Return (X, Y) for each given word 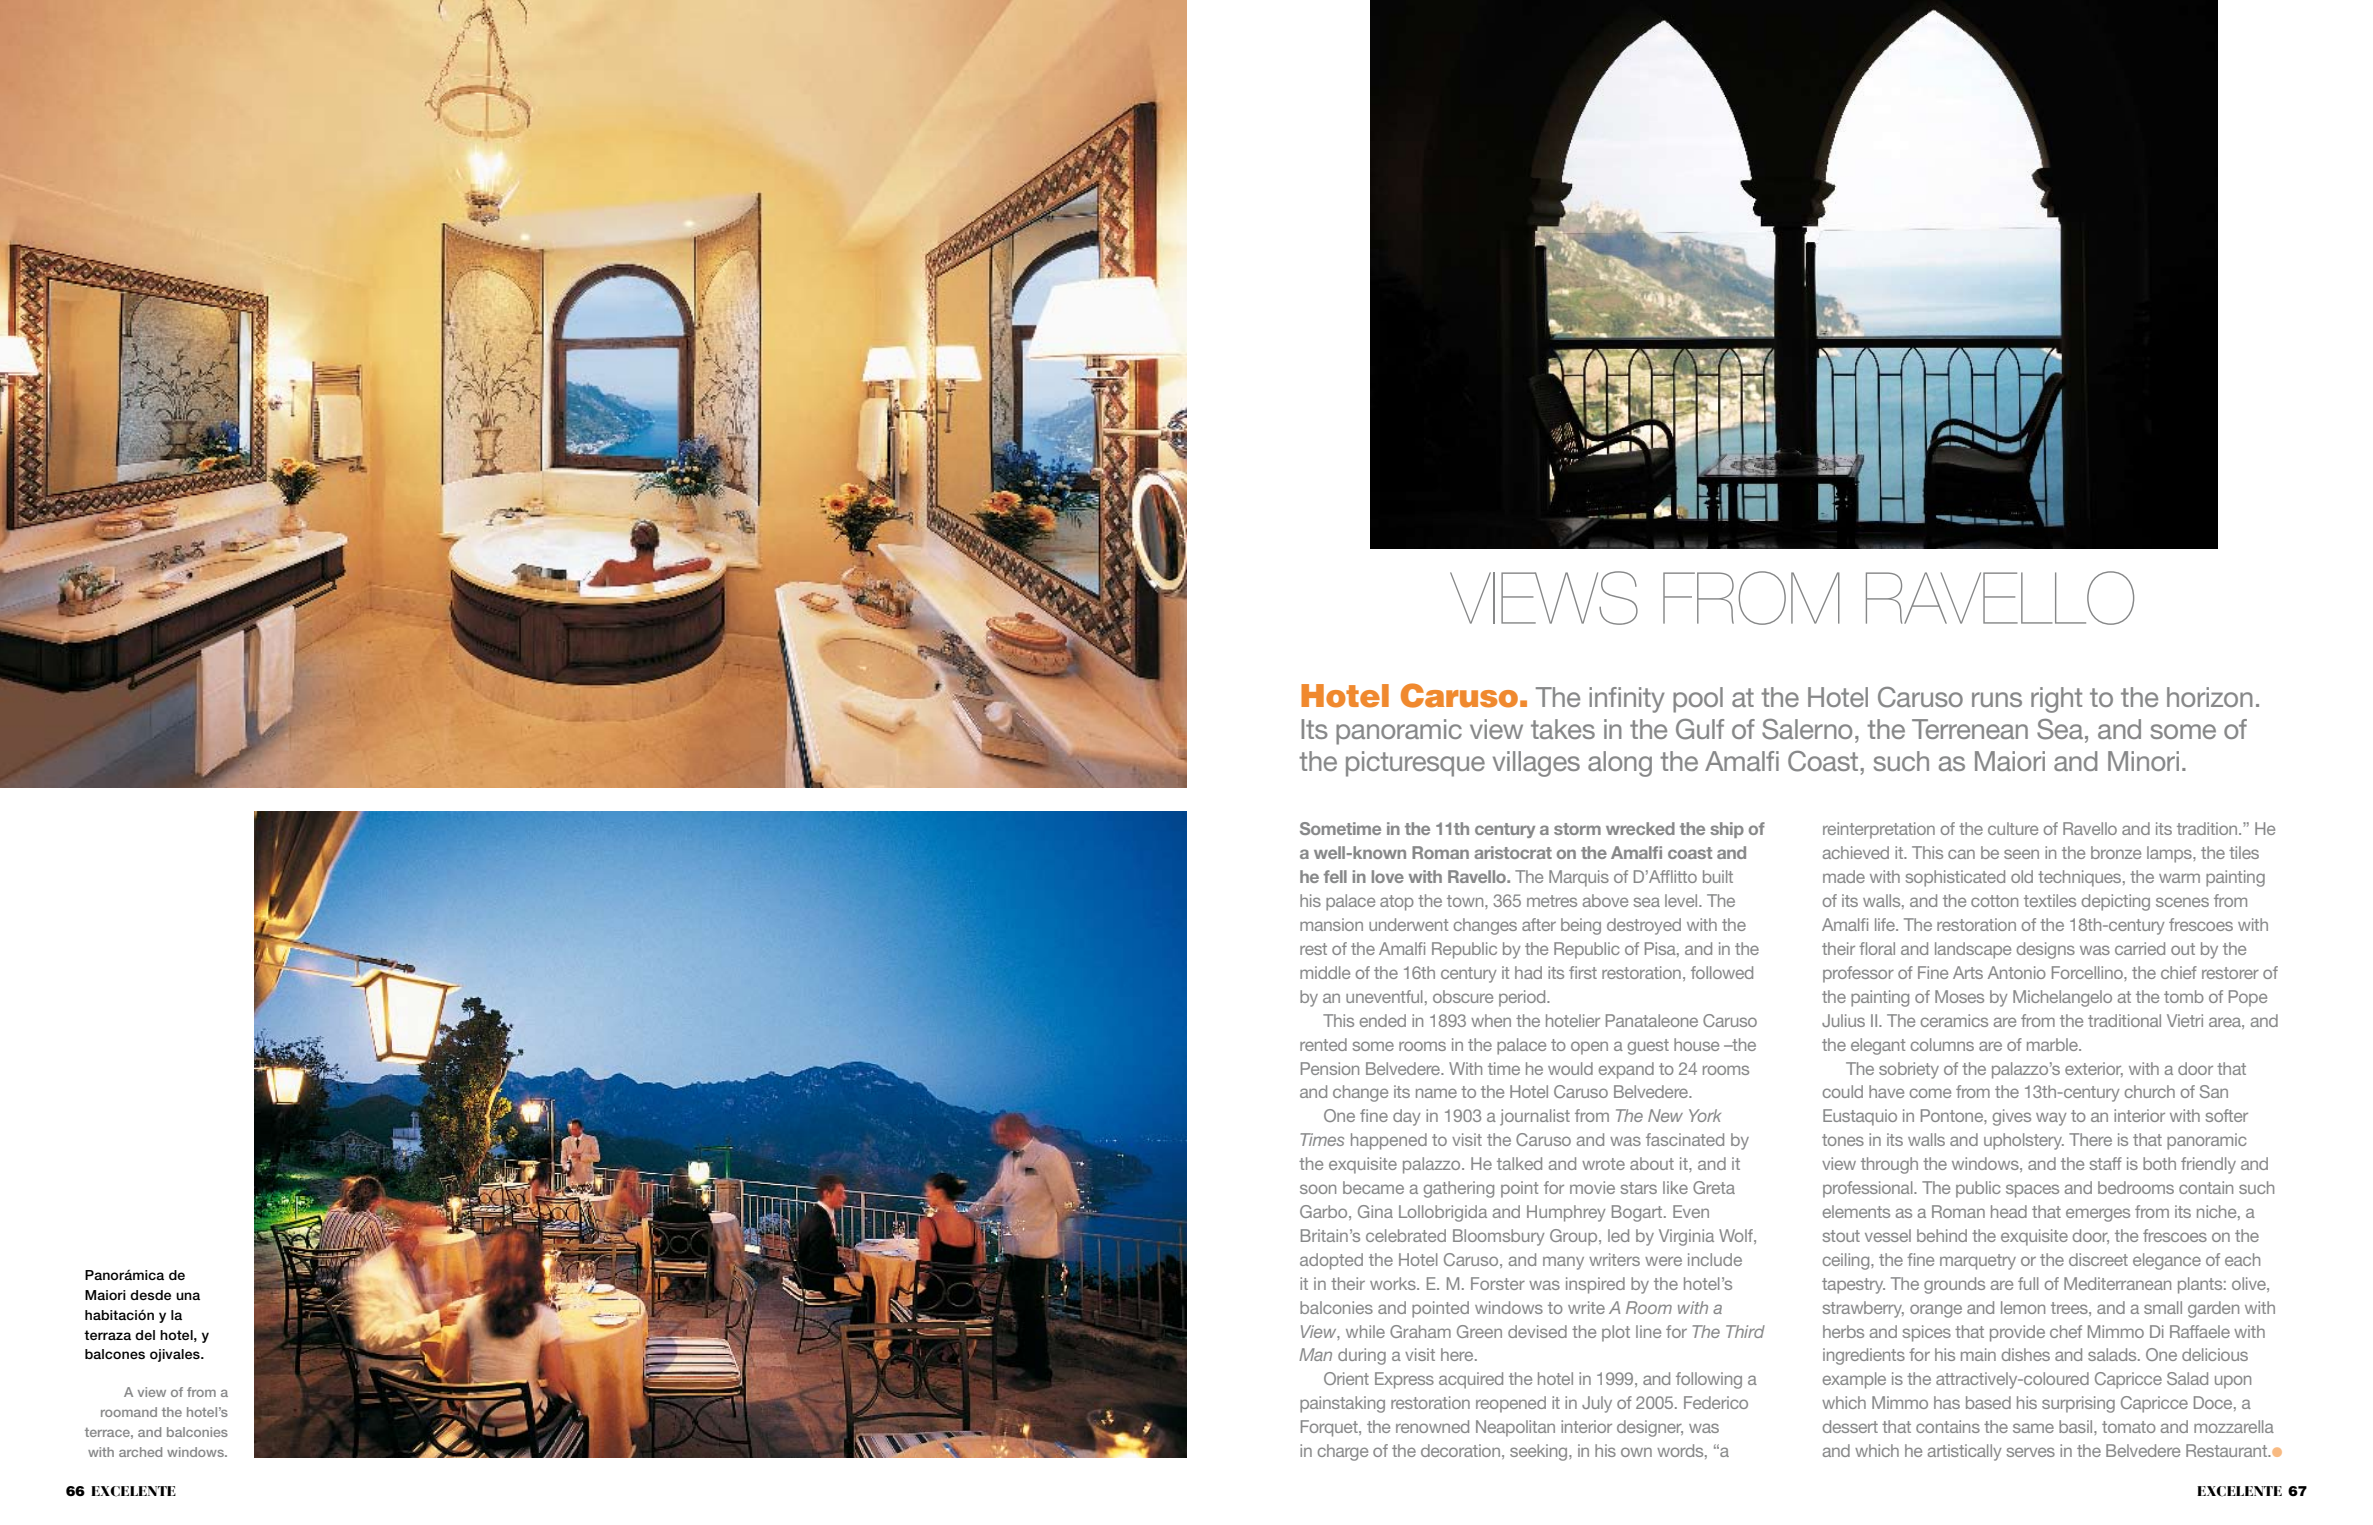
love (1388, 876)
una (188, 1296)
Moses (1959, 996)
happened (1389, 1141)
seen (2021, 854)
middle (1325, 972)
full (2028, 1283)
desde (150, 1295)
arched (140, 1452)
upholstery (2024, 1141)
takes (1563, 729)
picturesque (1415, 764)
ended (1383, 1020)
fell (1335, 876)
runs (1997, 699)
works (1394, 1283)
